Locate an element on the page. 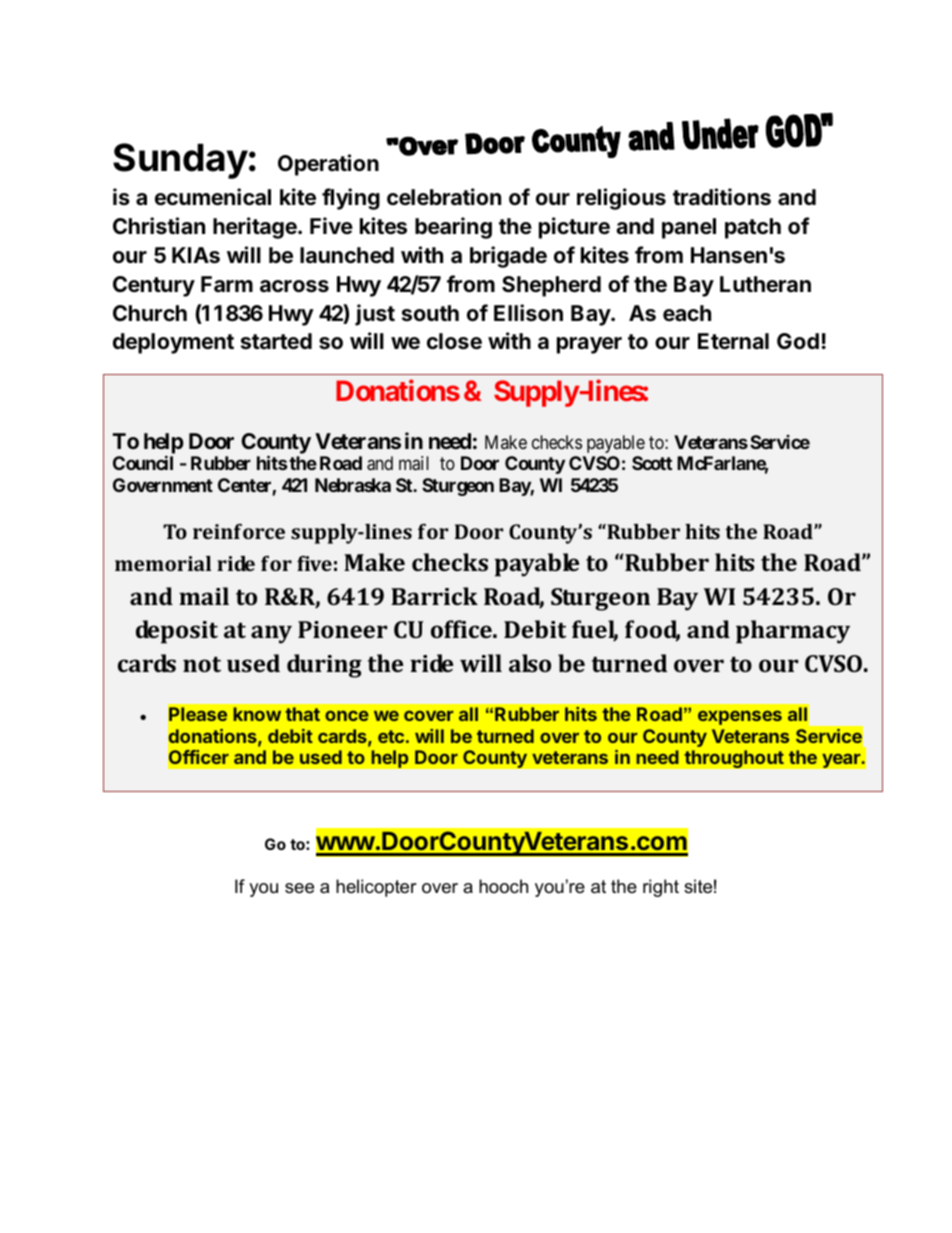 This page has width=952, height=1233. ecumenical is located at coordinates (213, 197).
